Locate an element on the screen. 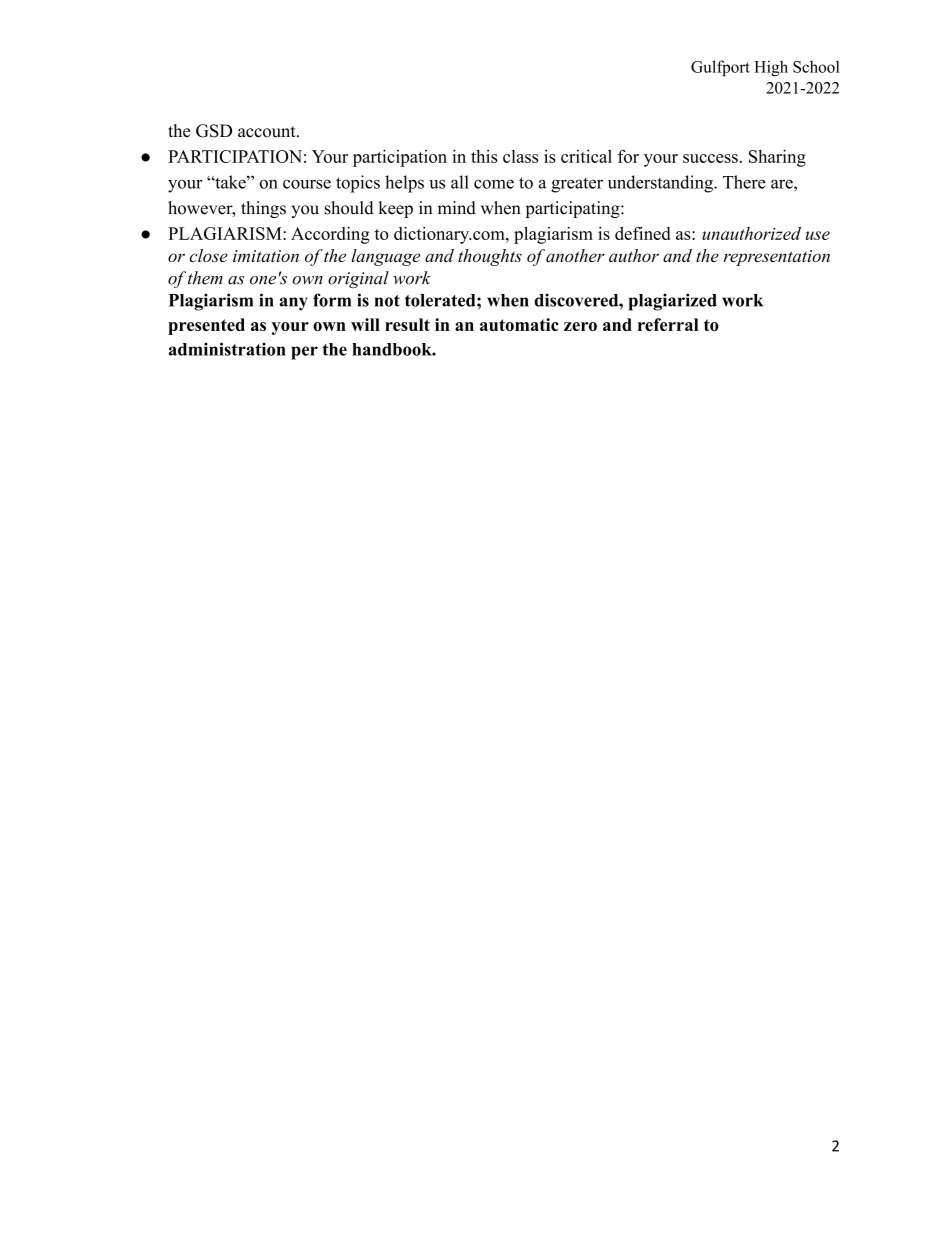 The image size is (952, 1233). course is located at coordinates (307, 184).
